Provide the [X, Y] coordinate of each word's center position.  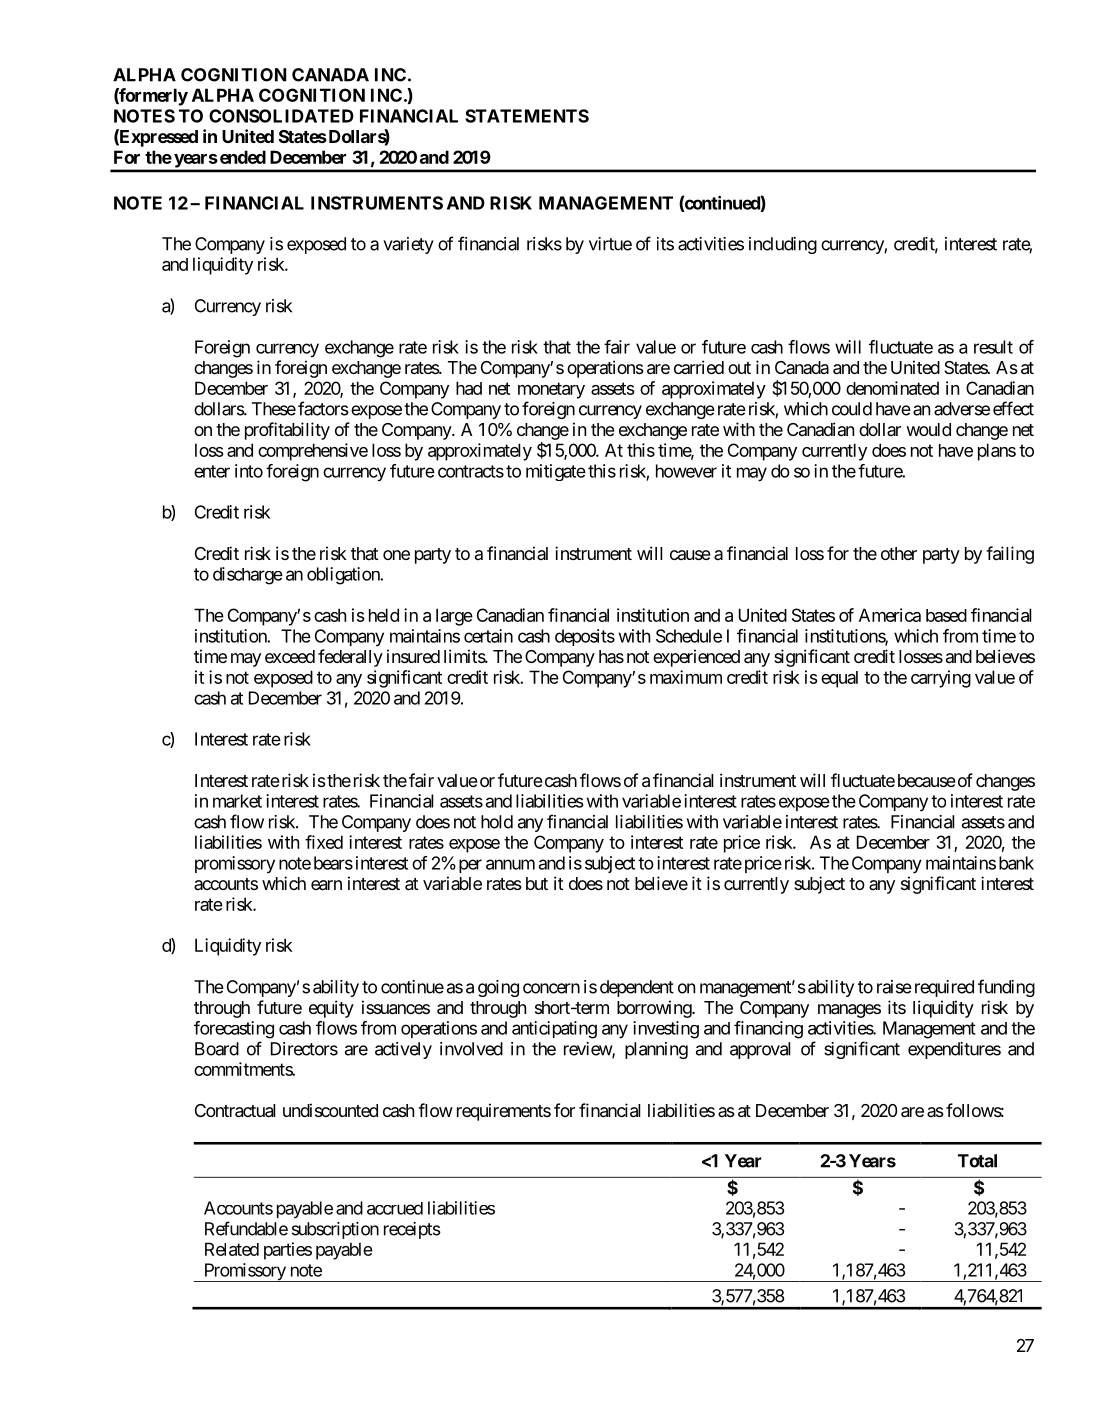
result [993, 347]
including [783, 245]
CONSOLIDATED [281, 116]
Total [977, 1161]
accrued [395, 1208]
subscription [335, 1230]
